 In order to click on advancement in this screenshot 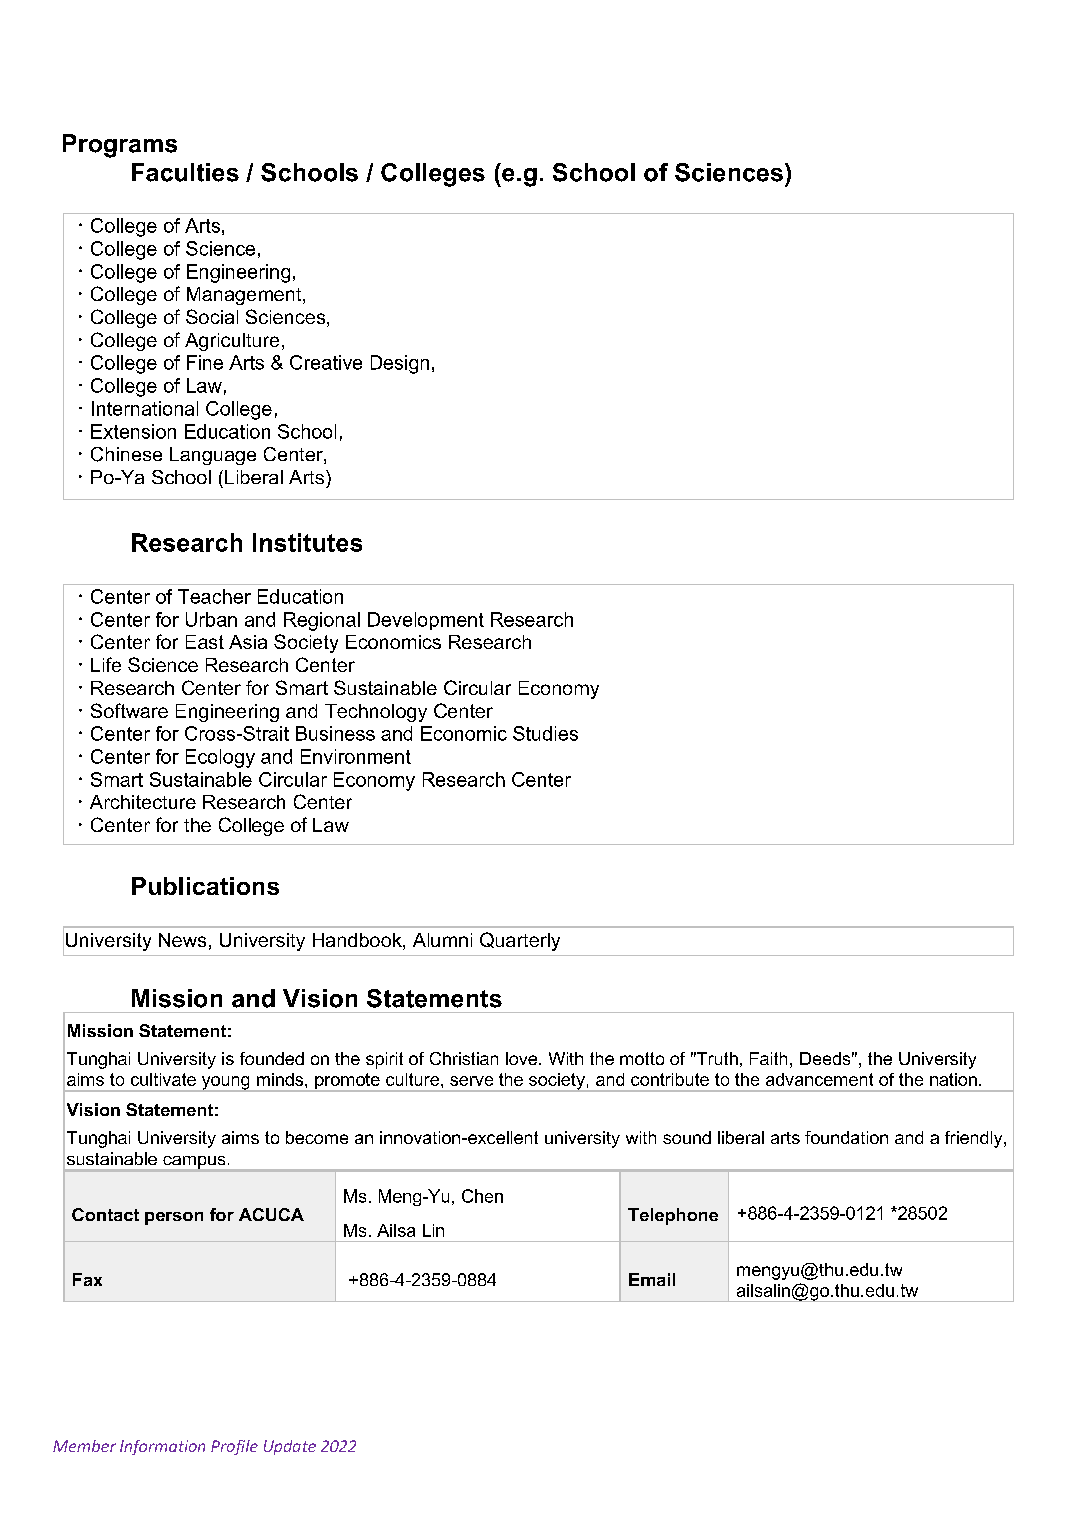, I will do `click(819, 1079)`.
